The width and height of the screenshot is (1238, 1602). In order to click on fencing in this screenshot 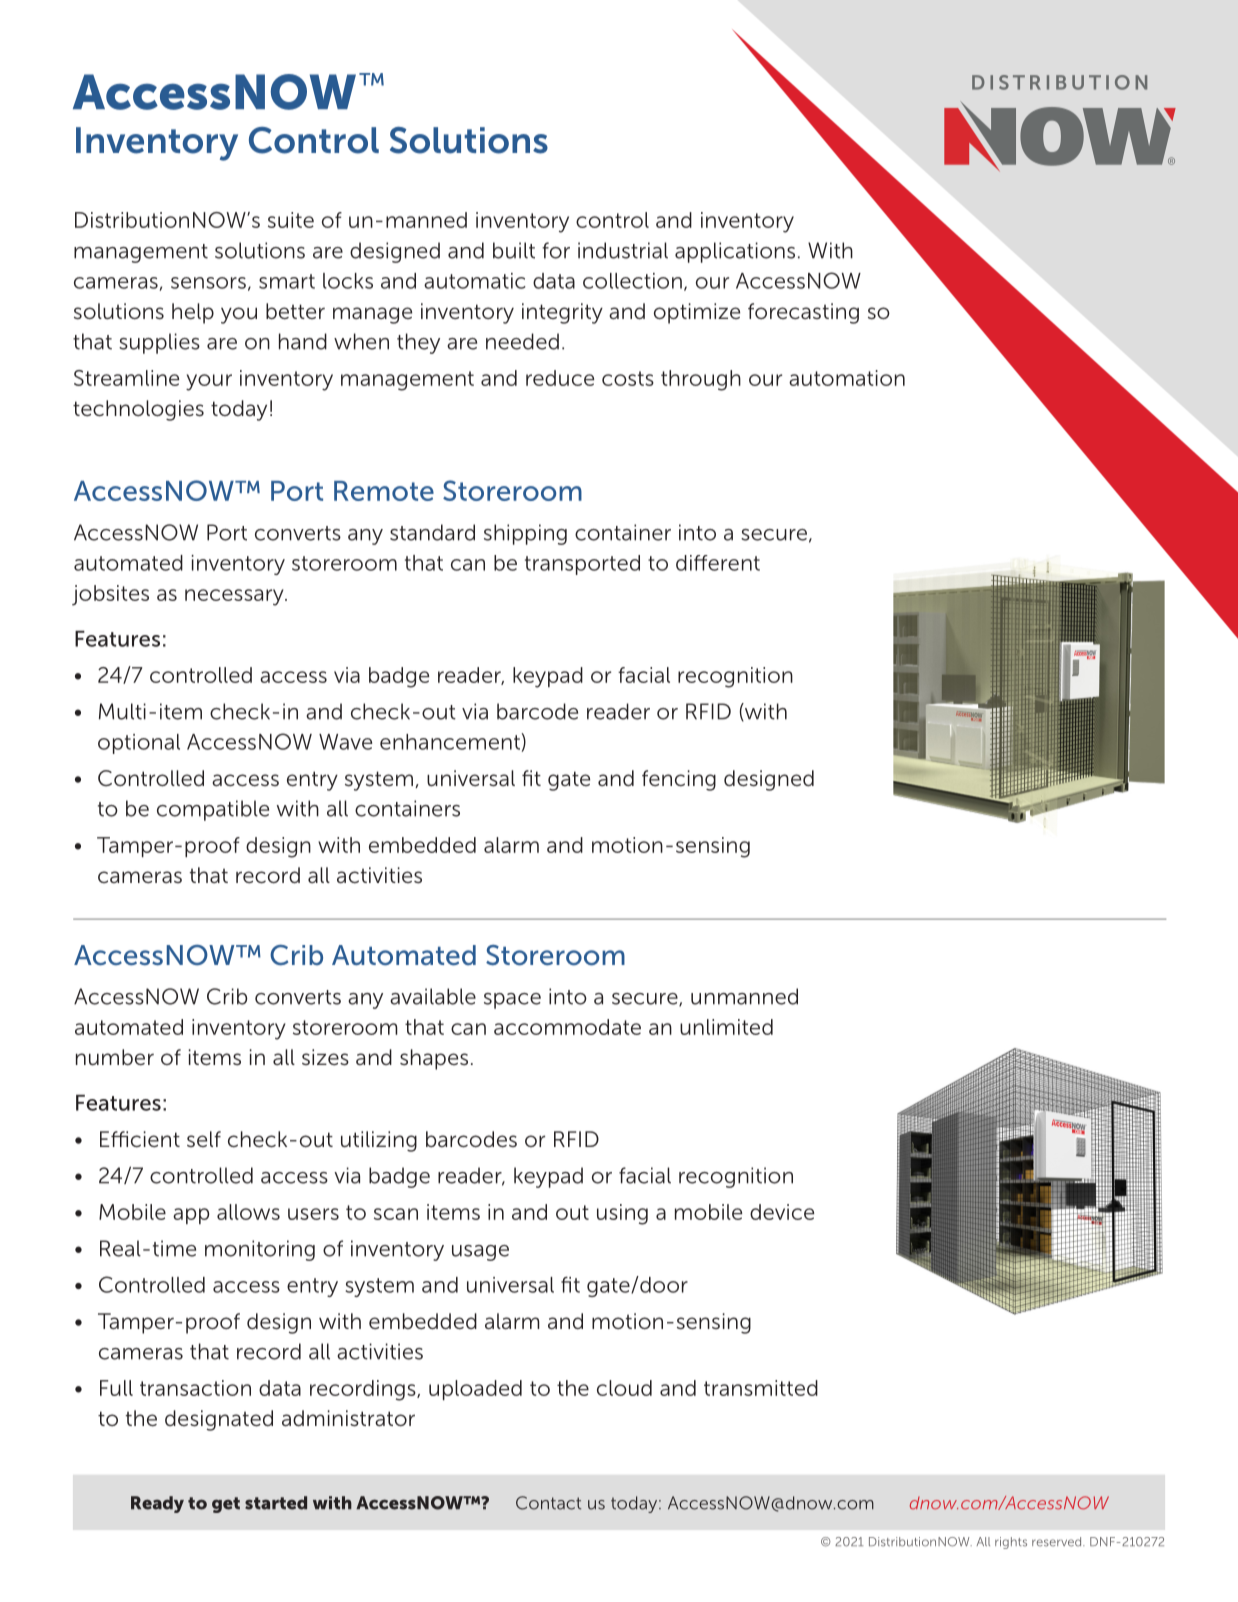, I will do `click(679, 780)`.
